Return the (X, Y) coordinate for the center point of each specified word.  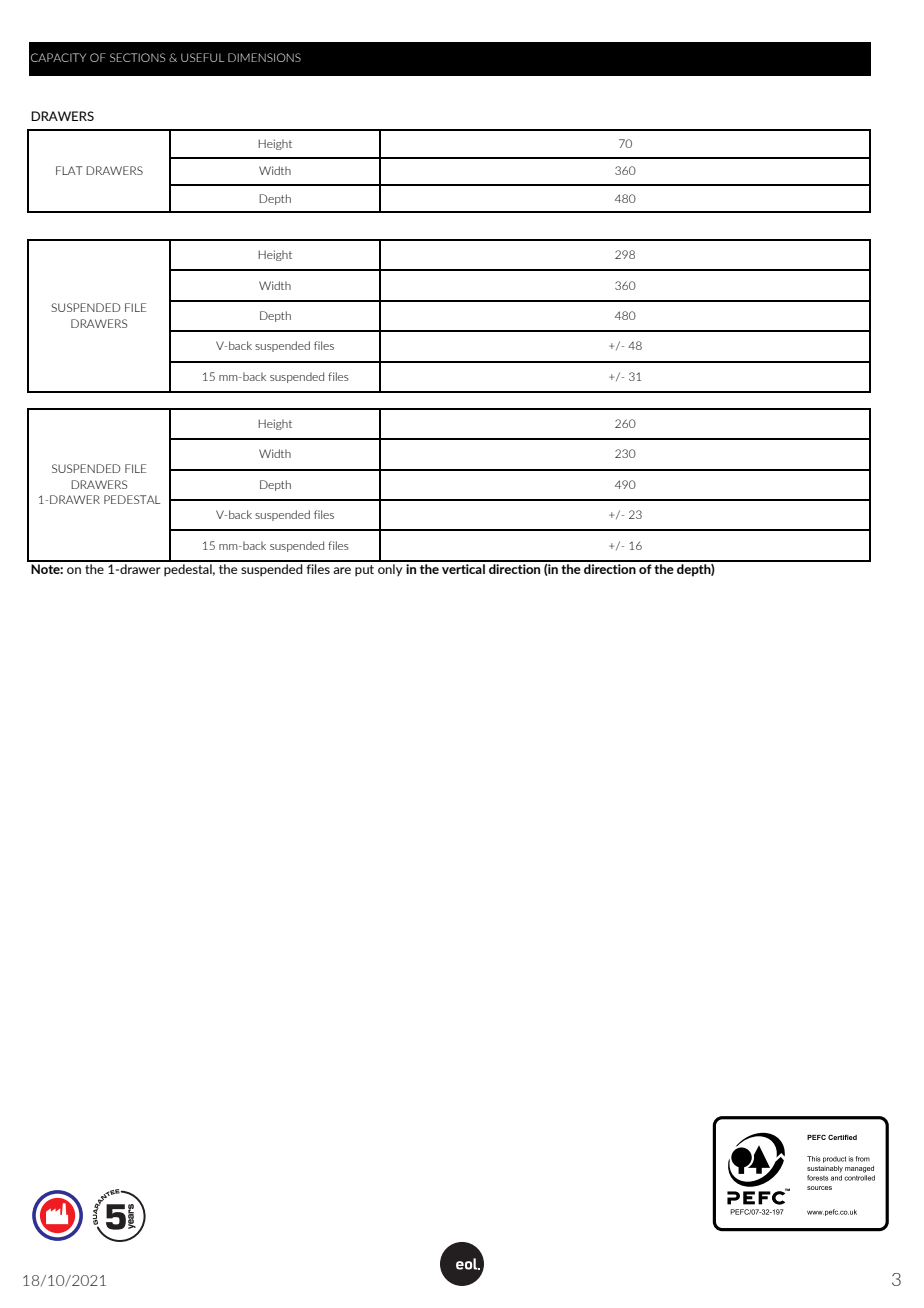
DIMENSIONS (264, 57)
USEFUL (202, 57)
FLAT (69, 170)
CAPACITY (58, 57)
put (364, 571)
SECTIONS (138, 57)
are (342, 570)
